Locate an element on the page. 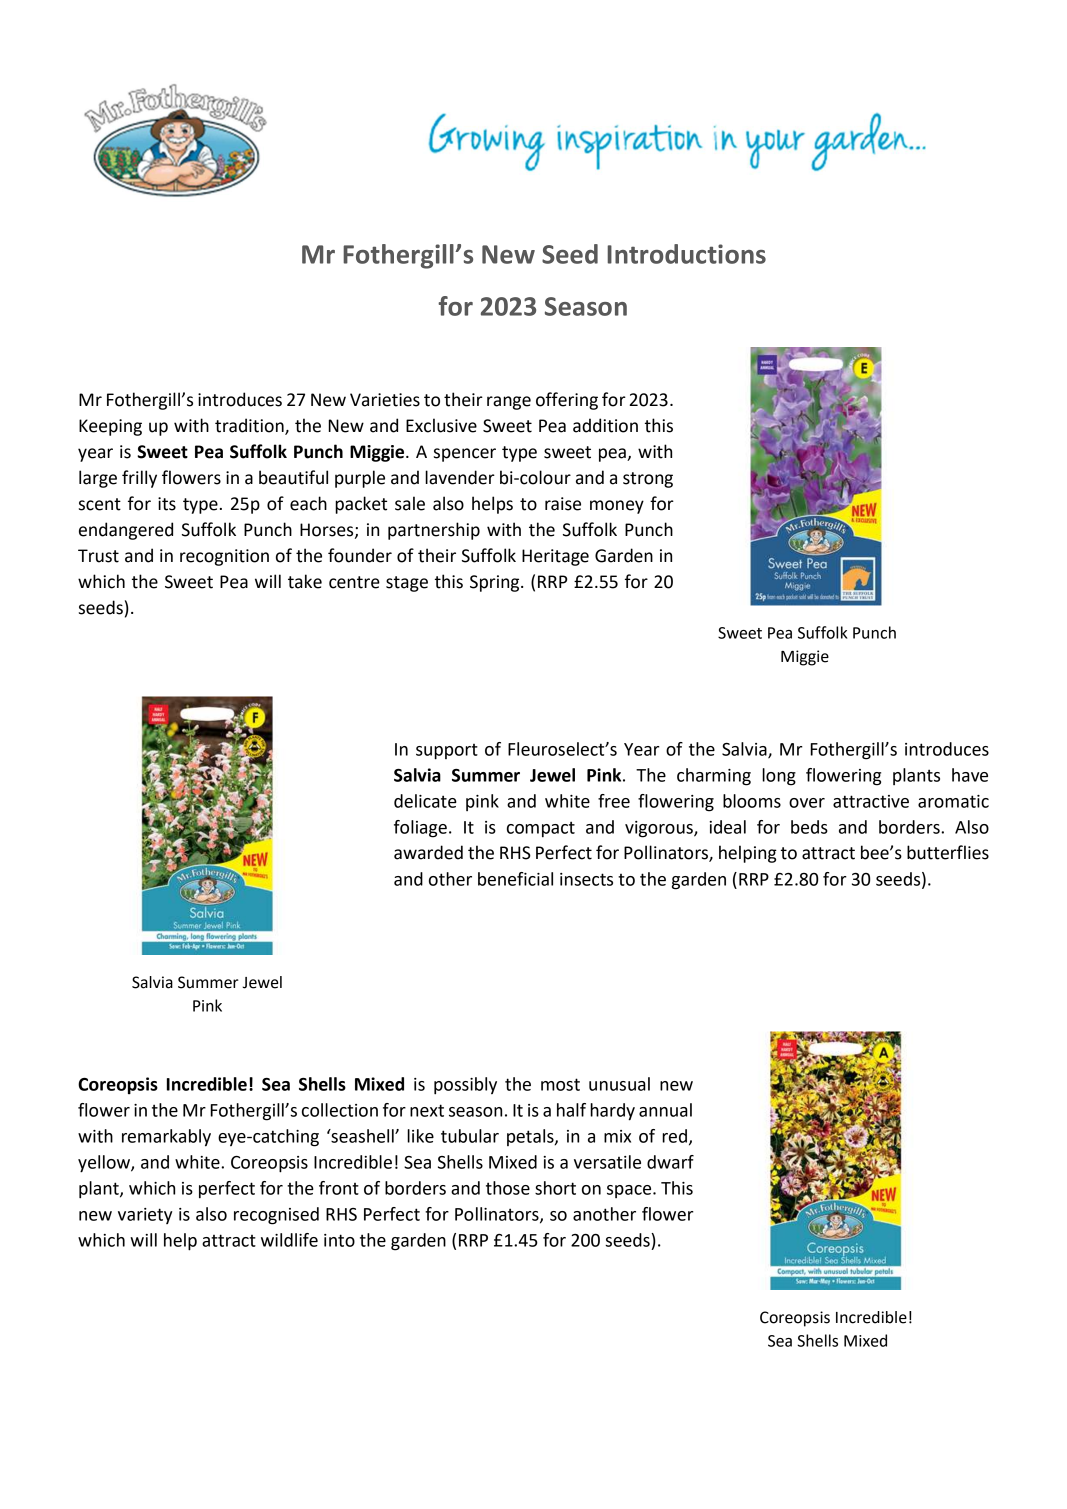  short is located at coordinates (555, 1188).
